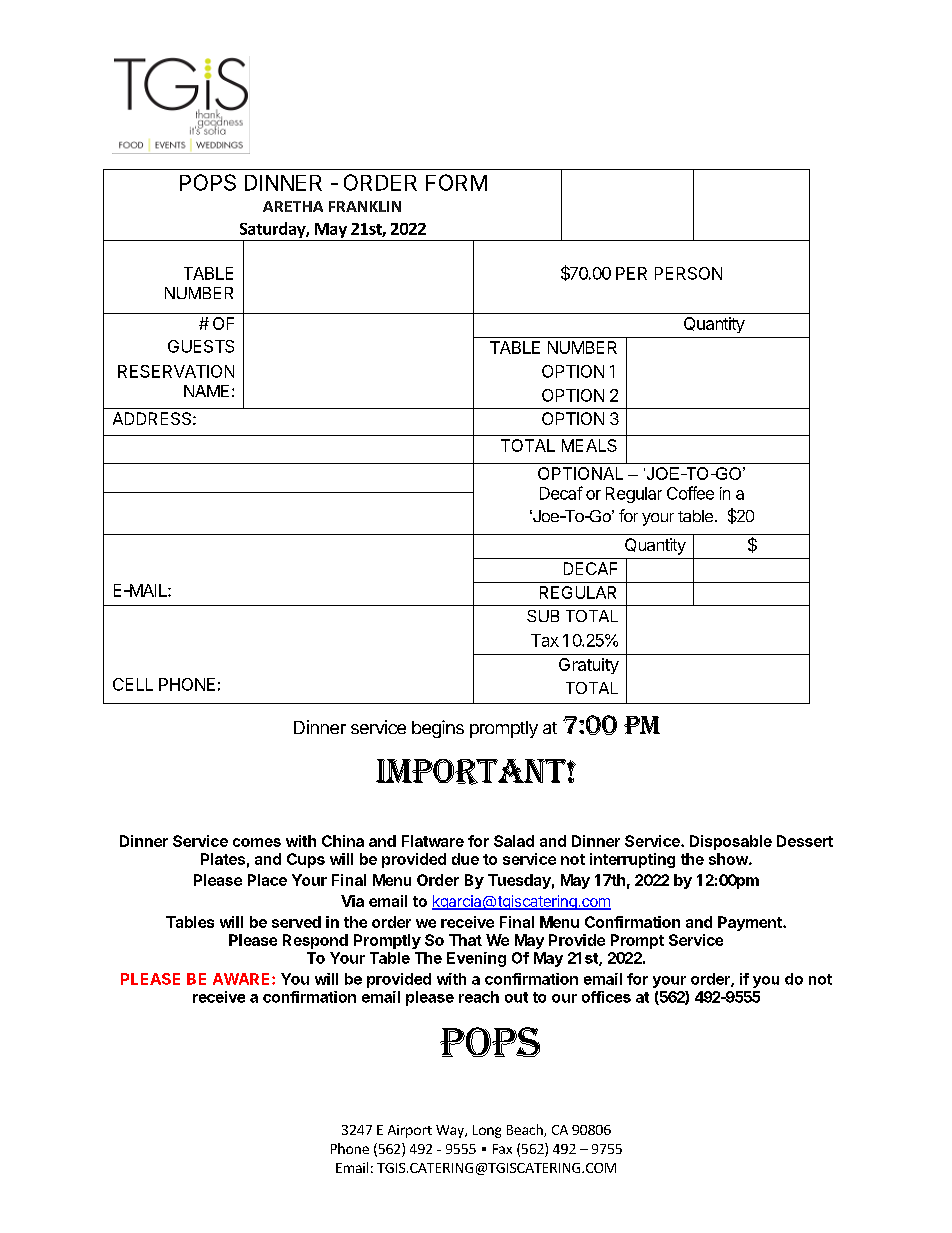 This page has height=1233, width=952. What do you see at coordinates (526, 1130) in the page?
I see `Beach` at bounding box center [526, 1130].
